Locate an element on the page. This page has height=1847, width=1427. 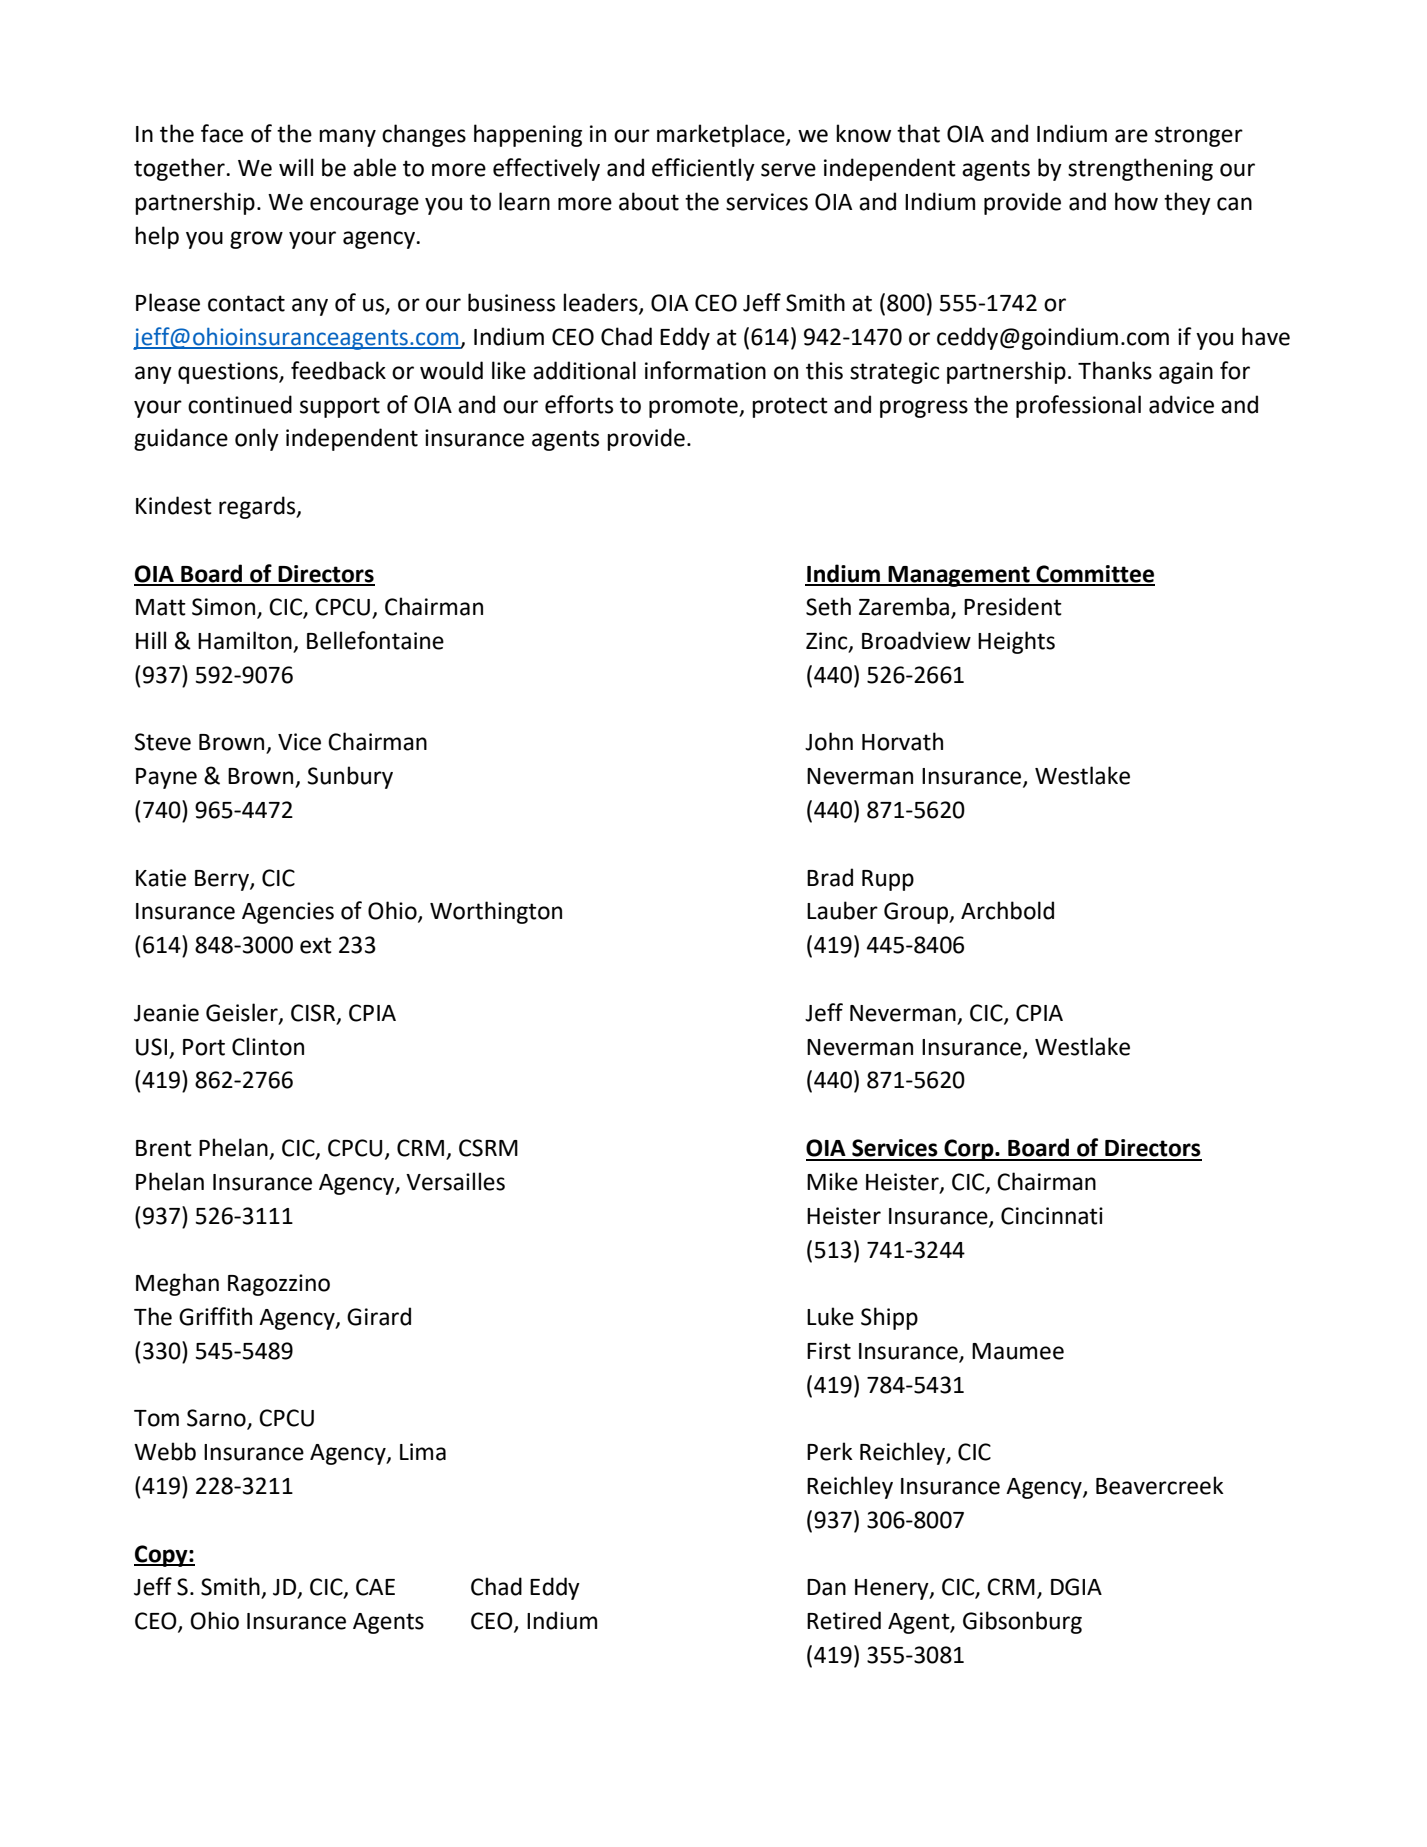
professional is located at coordinates (1078, 406).
